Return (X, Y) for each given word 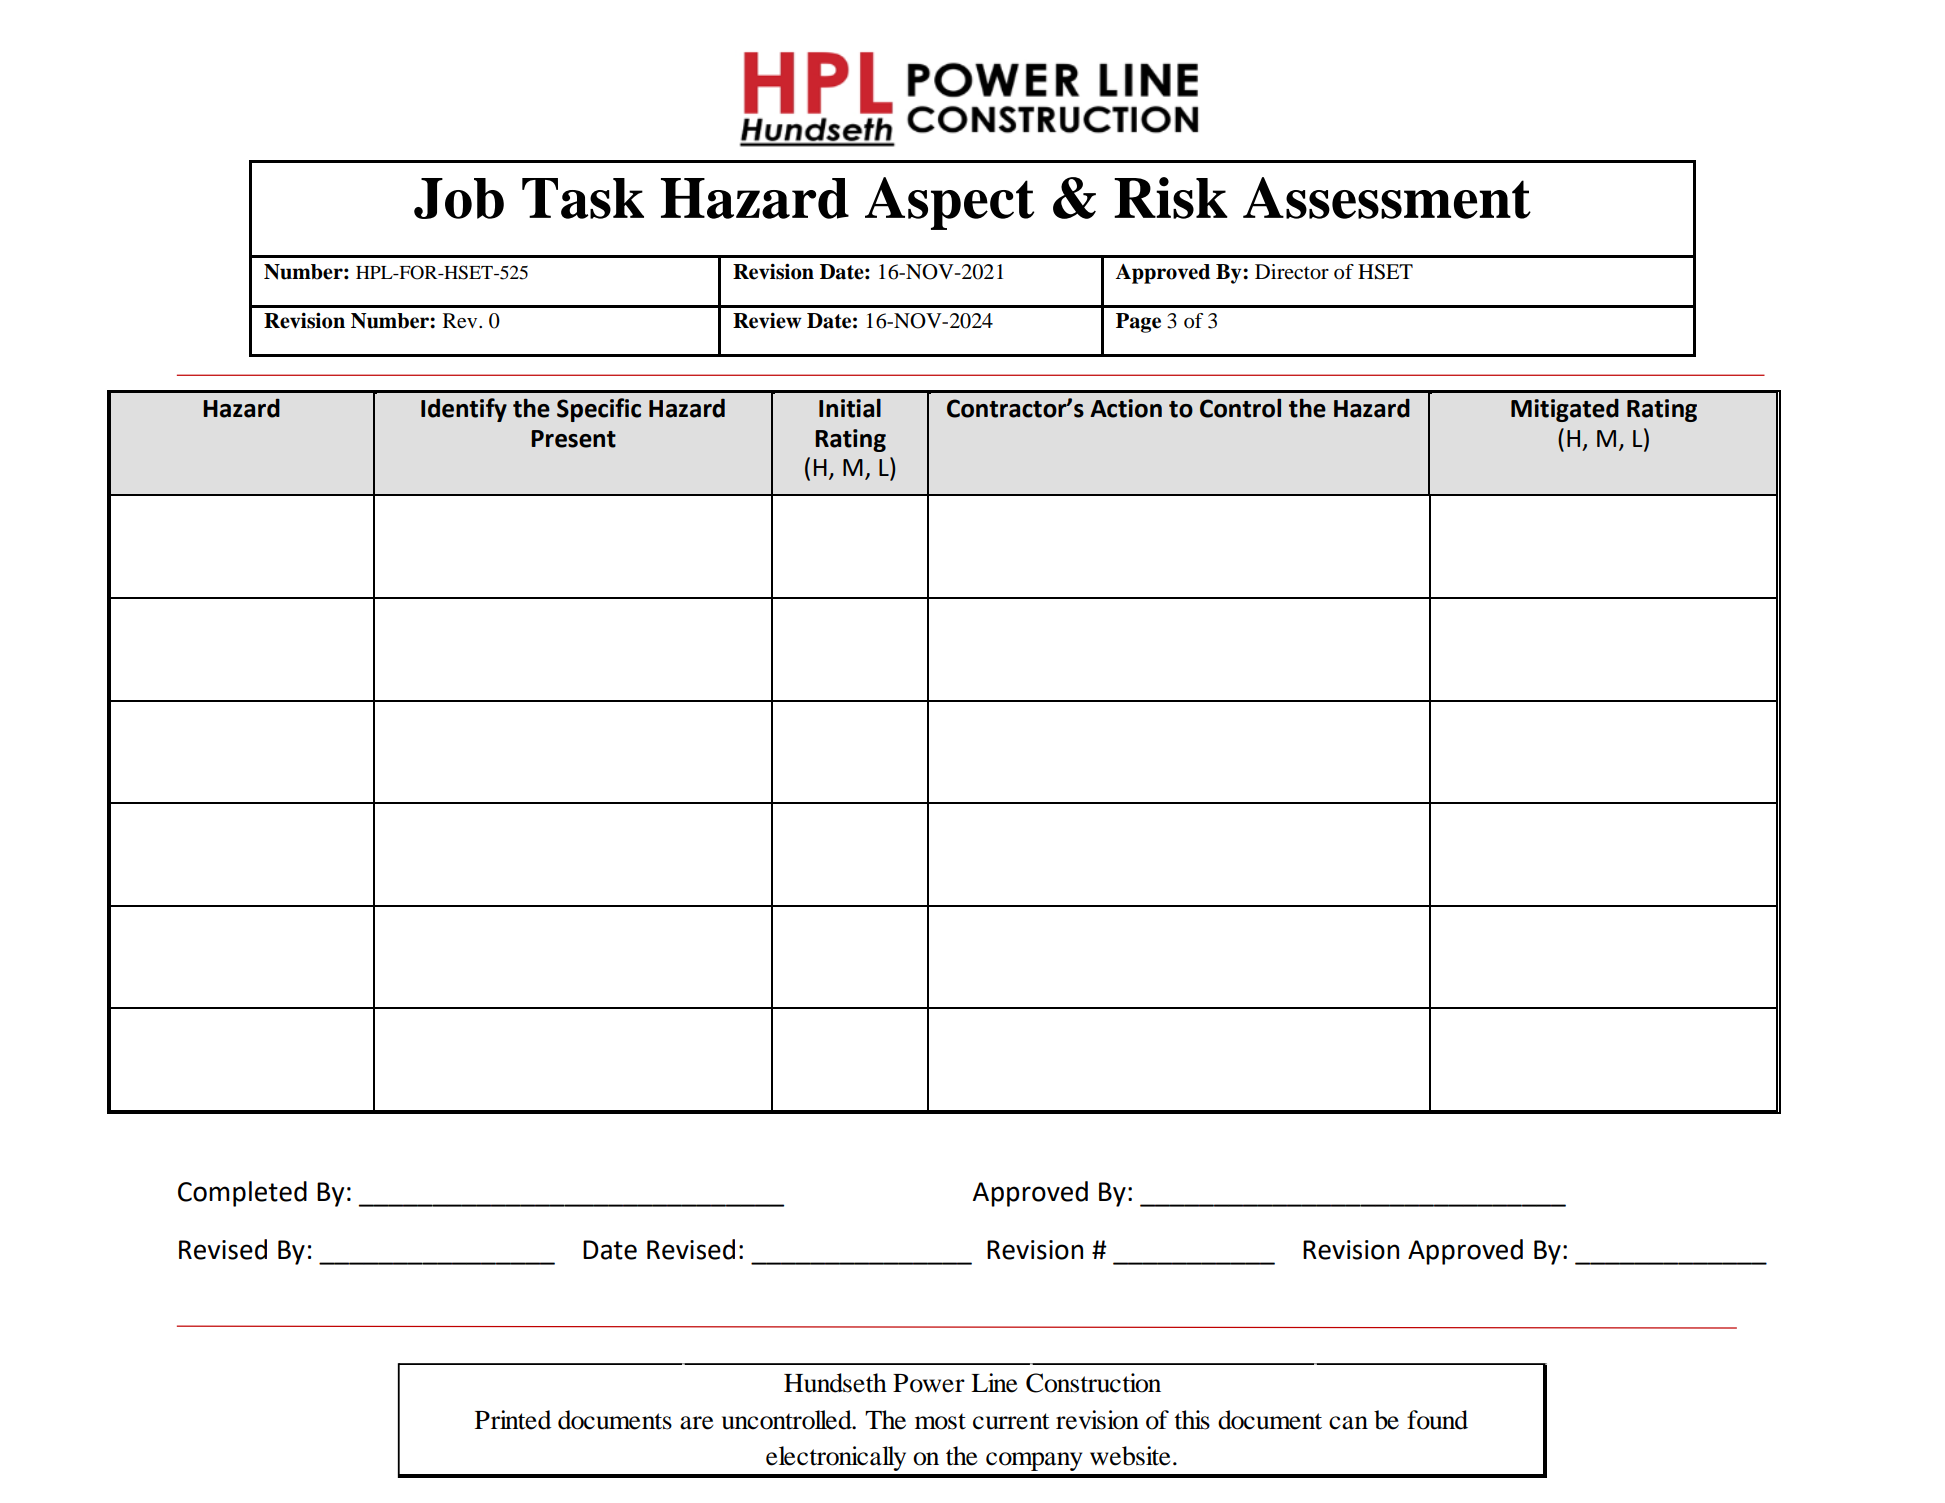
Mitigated (1565, 410)
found (1437, 1420)
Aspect (949, 203)
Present (573, 439)
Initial (850, 408)
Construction (1093, 1383)
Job (459, 198)
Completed (242, 1194)
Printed (513, 1420)
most (940, 1421)
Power (929, 1383)
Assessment (1387, 198)
